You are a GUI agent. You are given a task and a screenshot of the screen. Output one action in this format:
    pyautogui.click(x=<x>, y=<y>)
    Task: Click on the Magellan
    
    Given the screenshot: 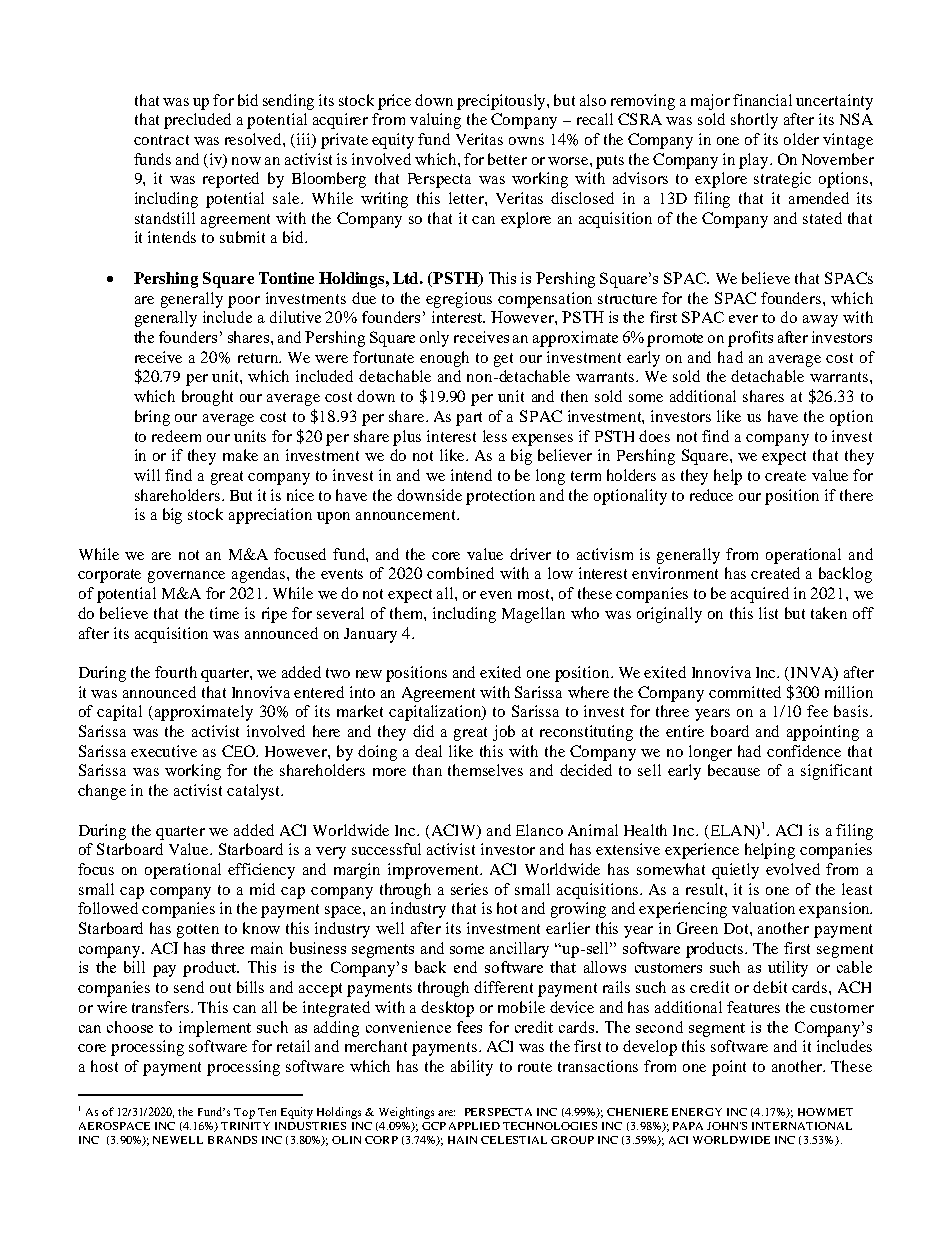 What is the action you would take?
    pyautogui.click(x=533, y=615)
